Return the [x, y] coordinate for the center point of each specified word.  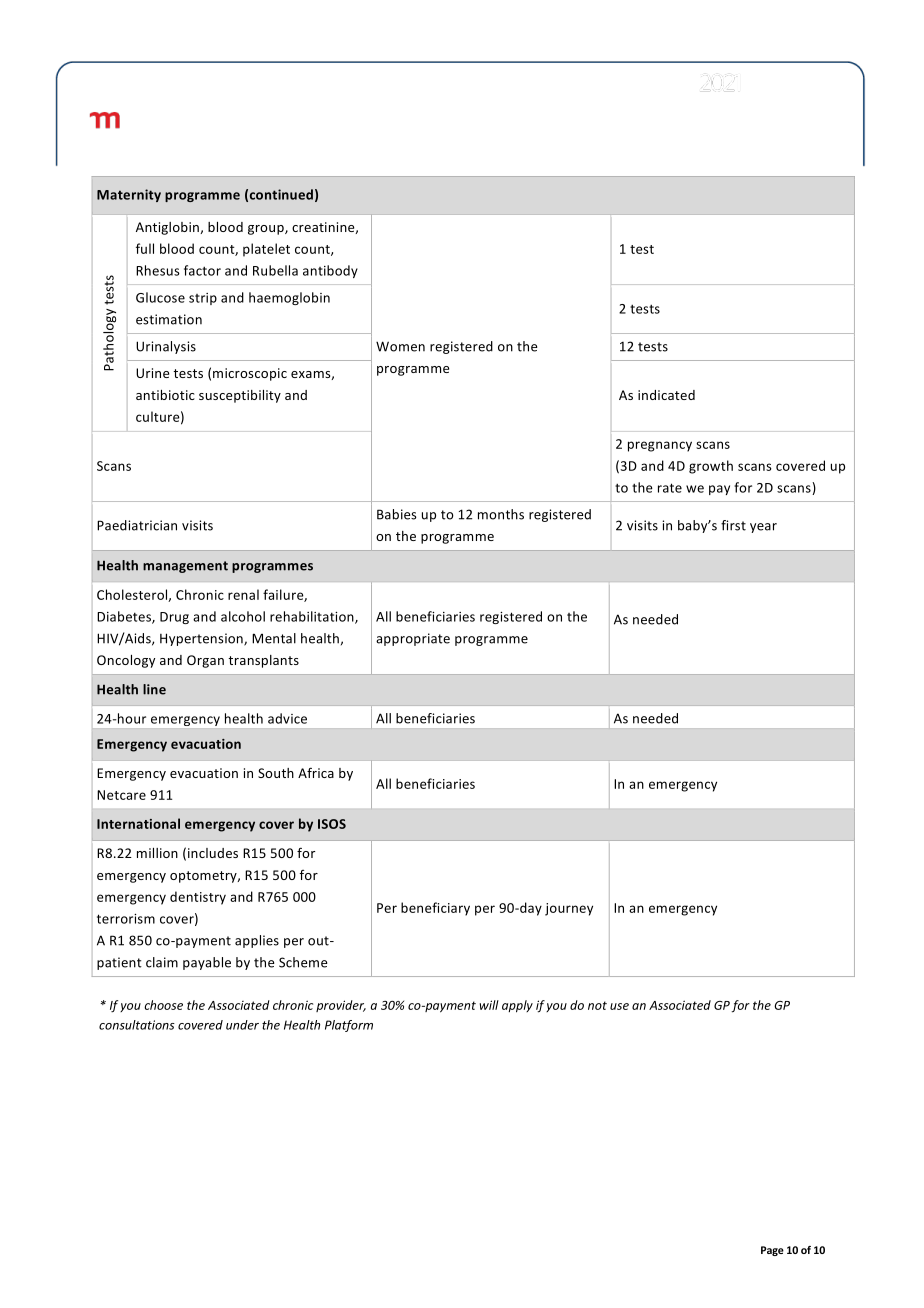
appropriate [413, 639]
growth [711, 467]
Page [772, 1251]
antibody [330, 271]
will [489, 1005]
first [733, 525]
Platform [349, 1026]
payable [207, 963]
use [619, 1006]
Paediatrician [137, 525]
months [501, 514]
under [242, 1025]
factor [202, 270]
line [154, 689]
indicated [666, 395]
